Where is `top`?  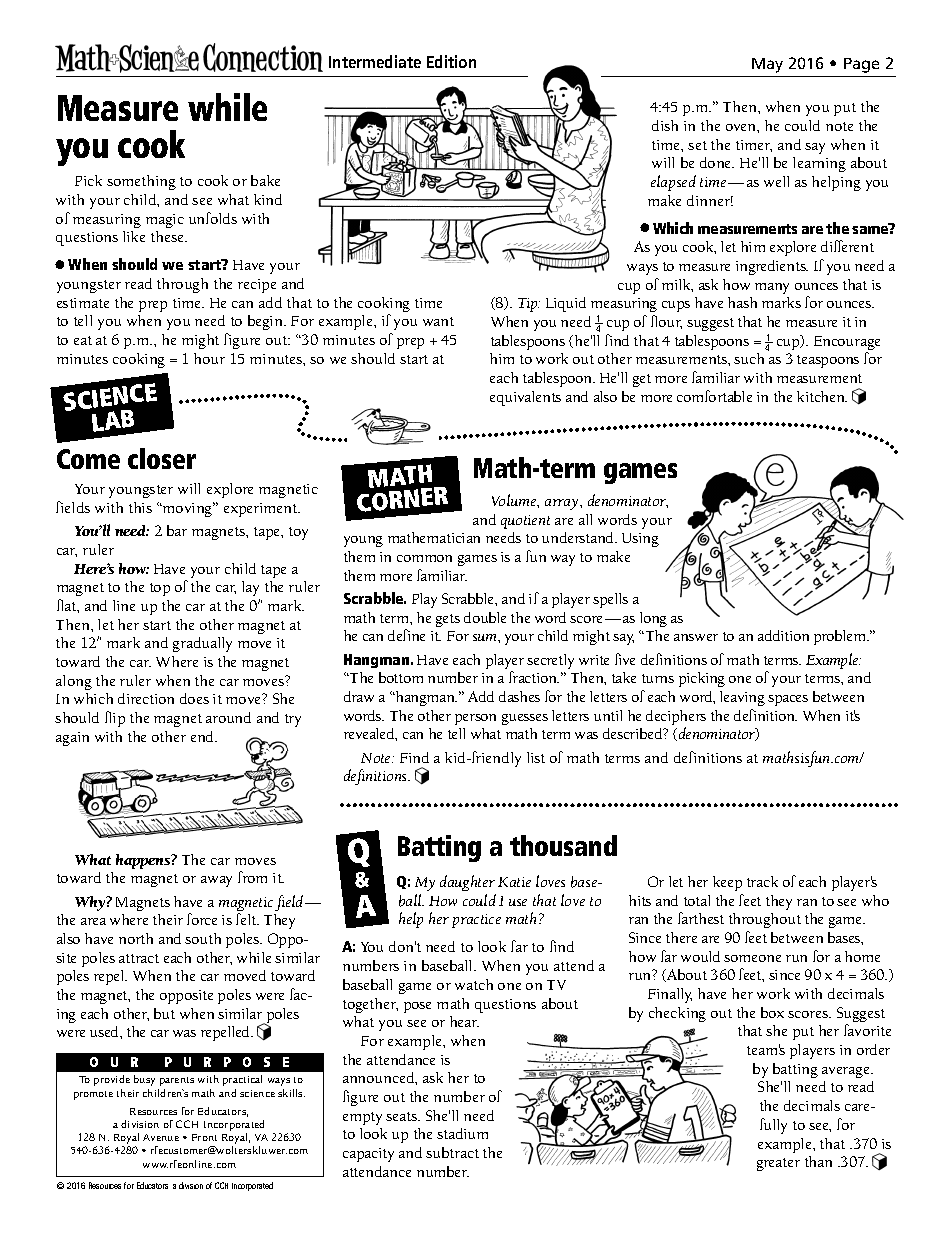 top is located at coordinates (160, 589).
